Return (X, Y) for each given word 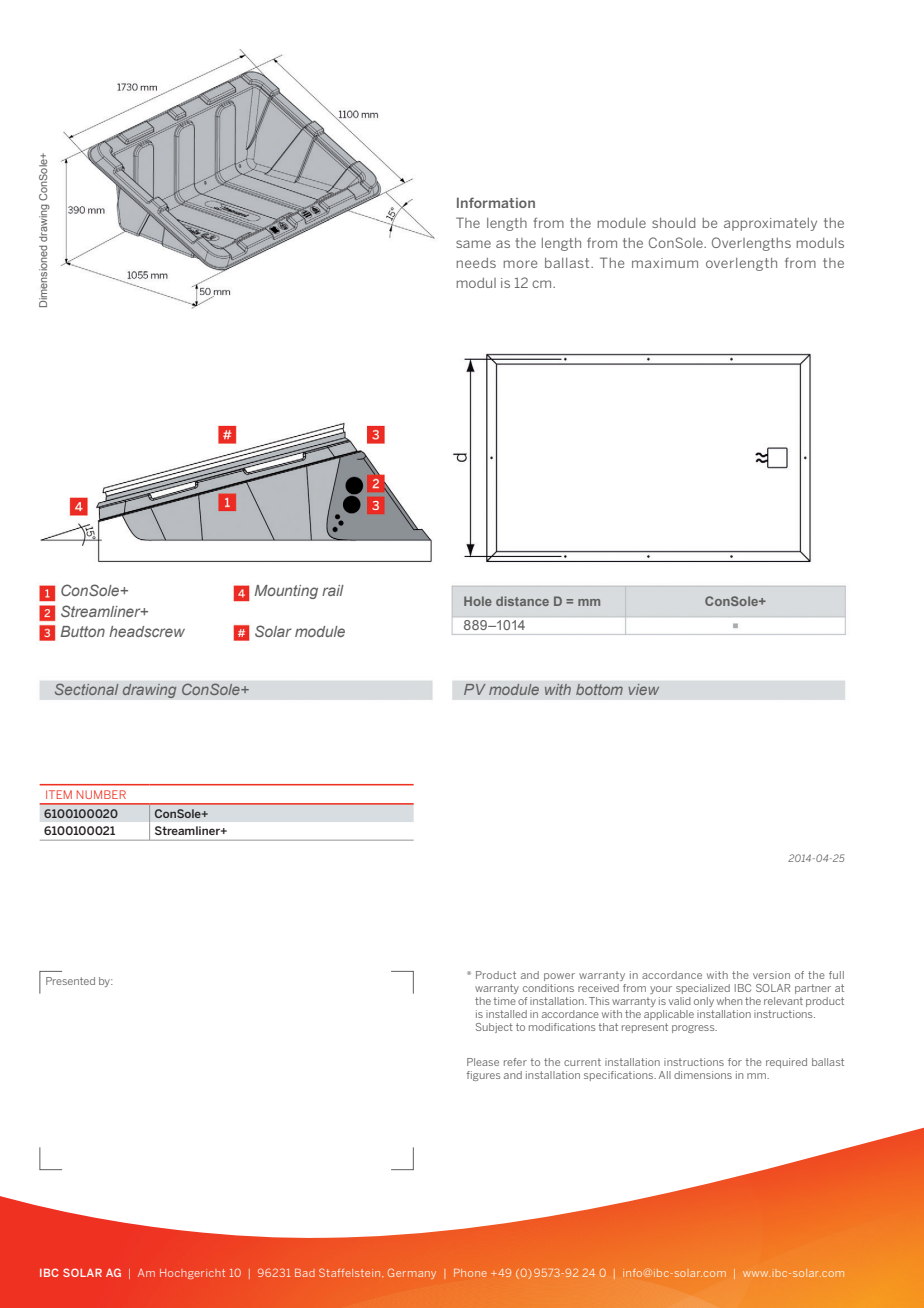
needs (476, 263)
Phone (470, 1273)
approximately (770, 224)
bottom (599, 689)
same (473, 244)
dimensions (703, 1075)
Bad (305, 1273)
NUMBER (101, 794)
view (644, 689)
